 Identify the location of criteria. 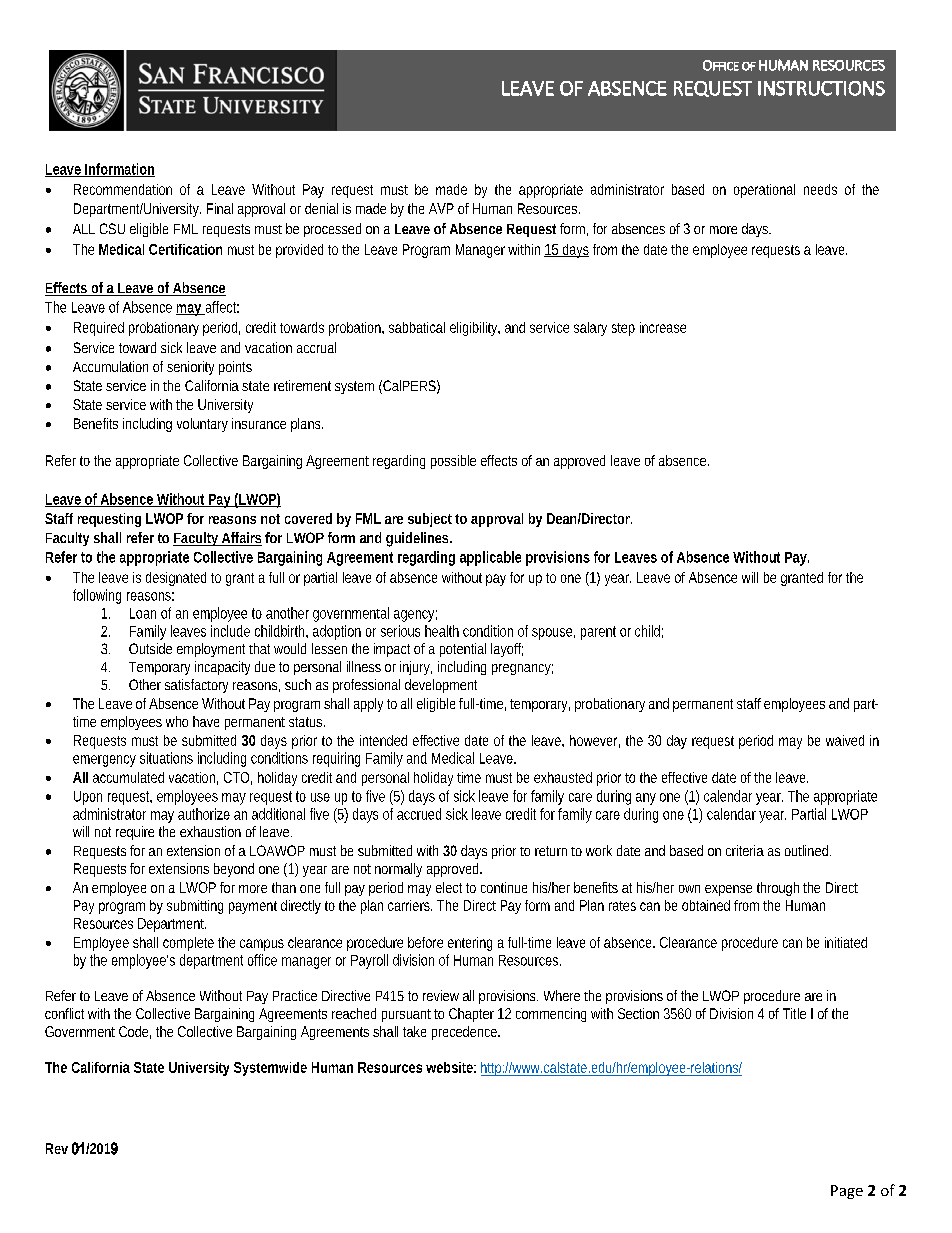
(745, 850).
